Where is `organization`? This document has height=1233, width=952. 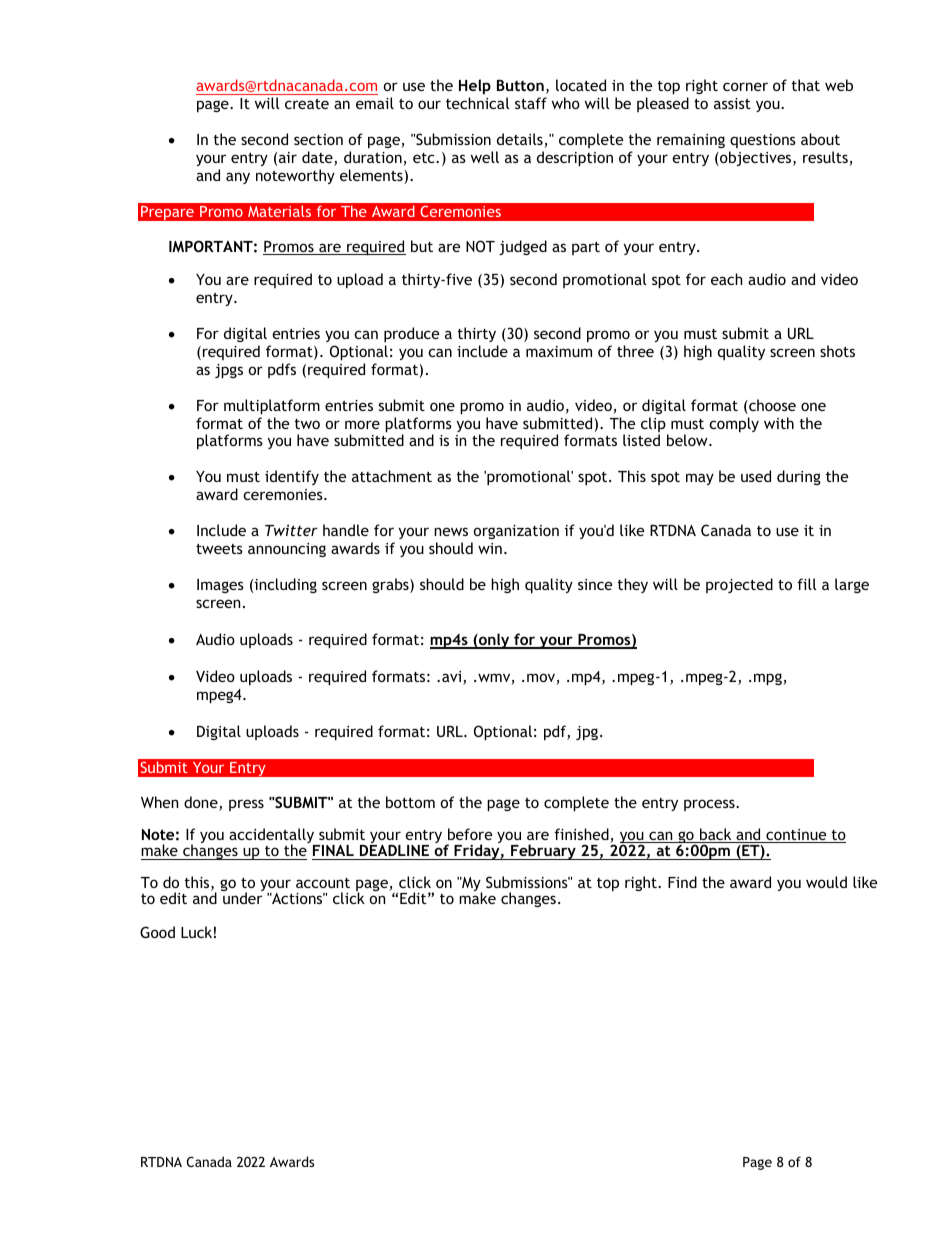
organization is located at coordinates (516, 532).
